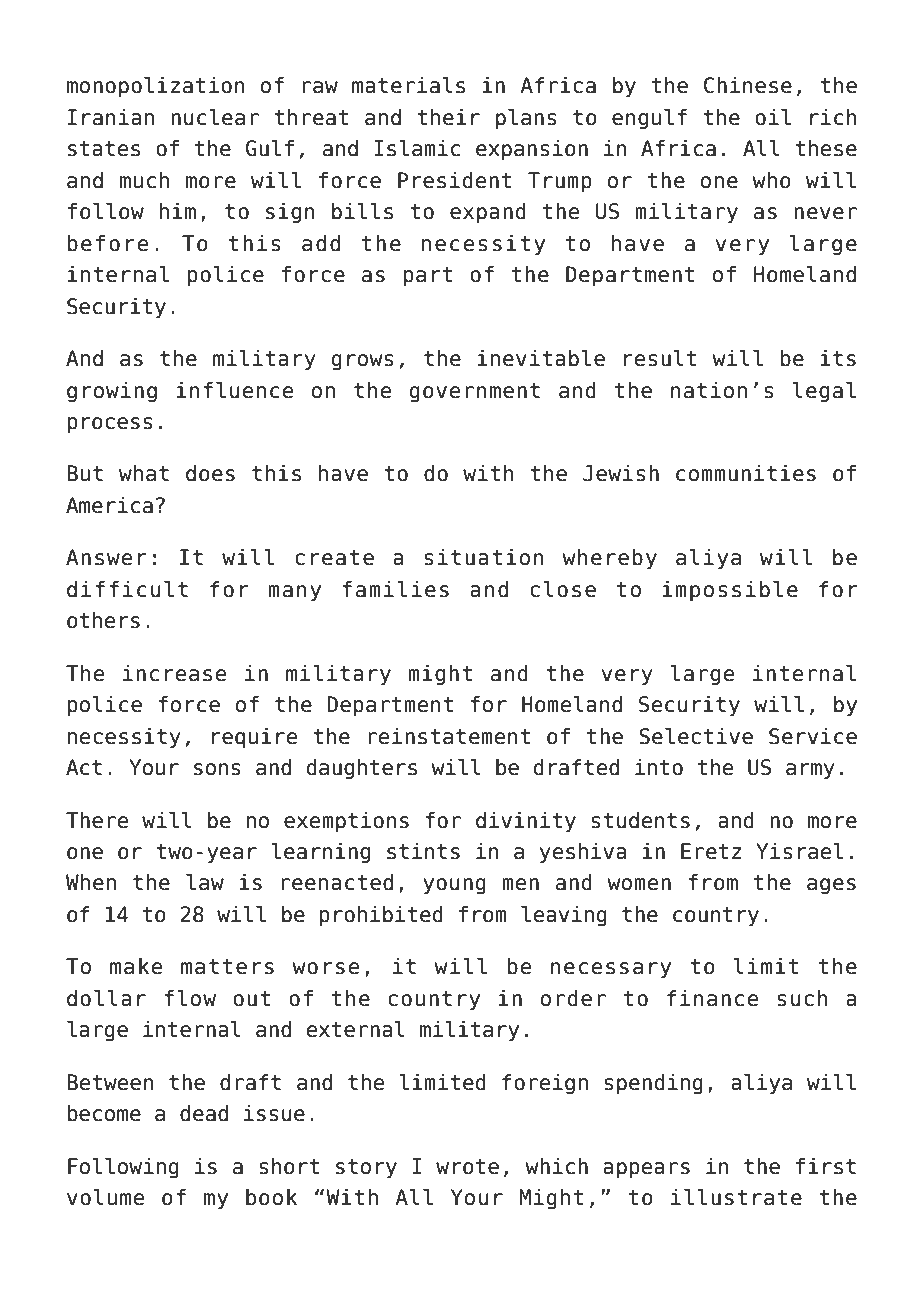 The height and width of the screenshot is (1308, 924). What do you see at coordinates (217, 769) in the screenshot?
I see `sons` at bounding box center [217, 769].
